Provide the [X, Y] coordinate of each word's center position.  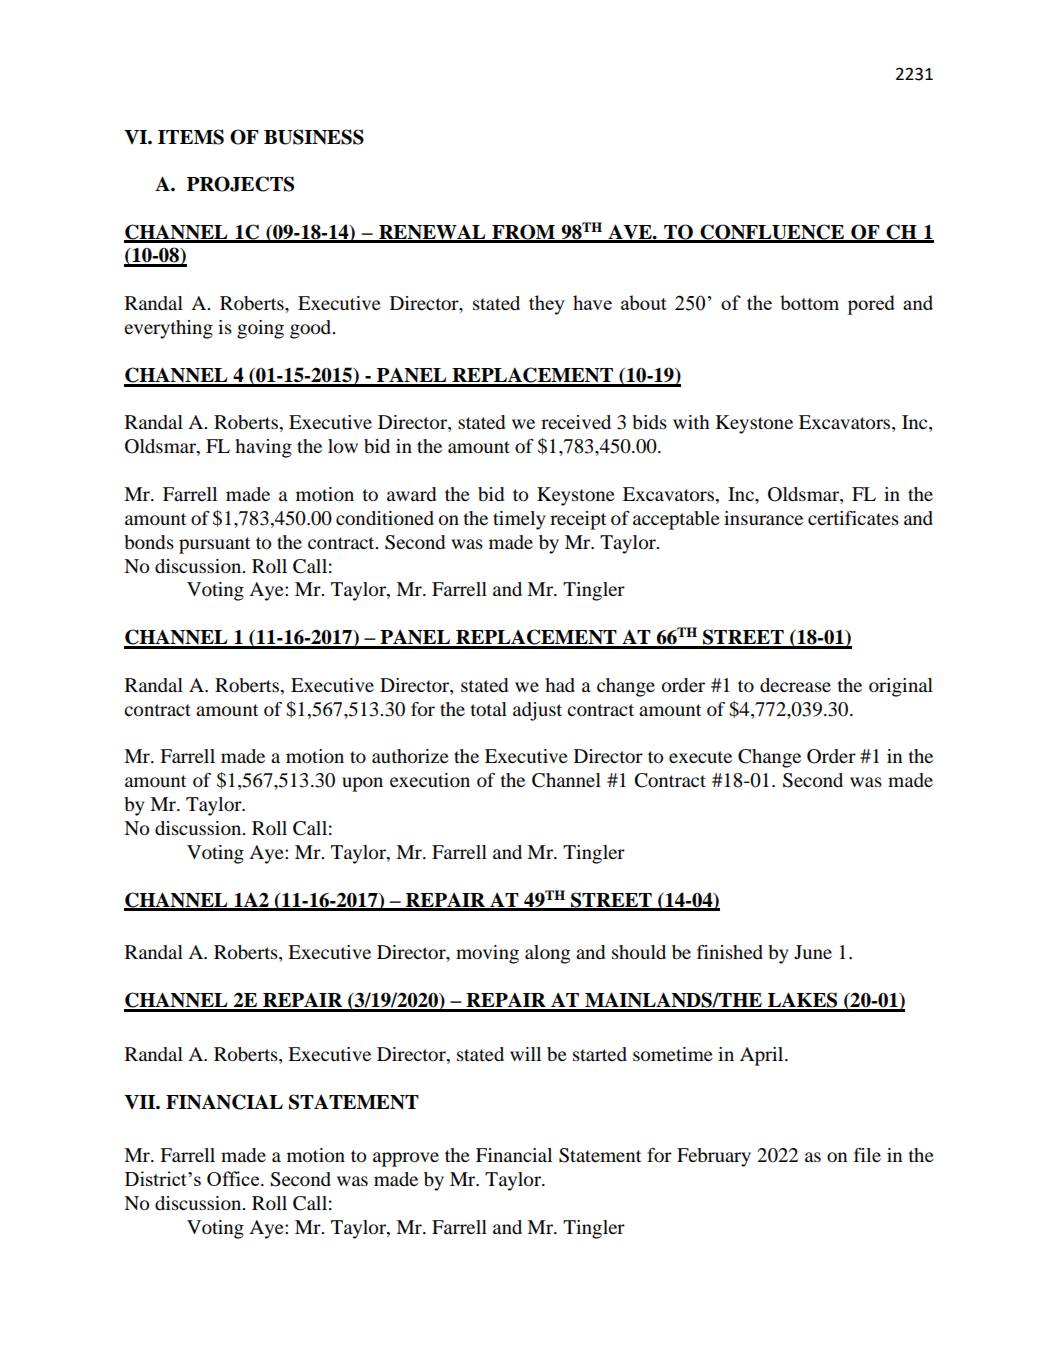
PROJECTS [240, 184]
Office [234, 1178]
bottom [809, 302]
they [547, 305]
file [867, 1155]
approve [406, 1159]
